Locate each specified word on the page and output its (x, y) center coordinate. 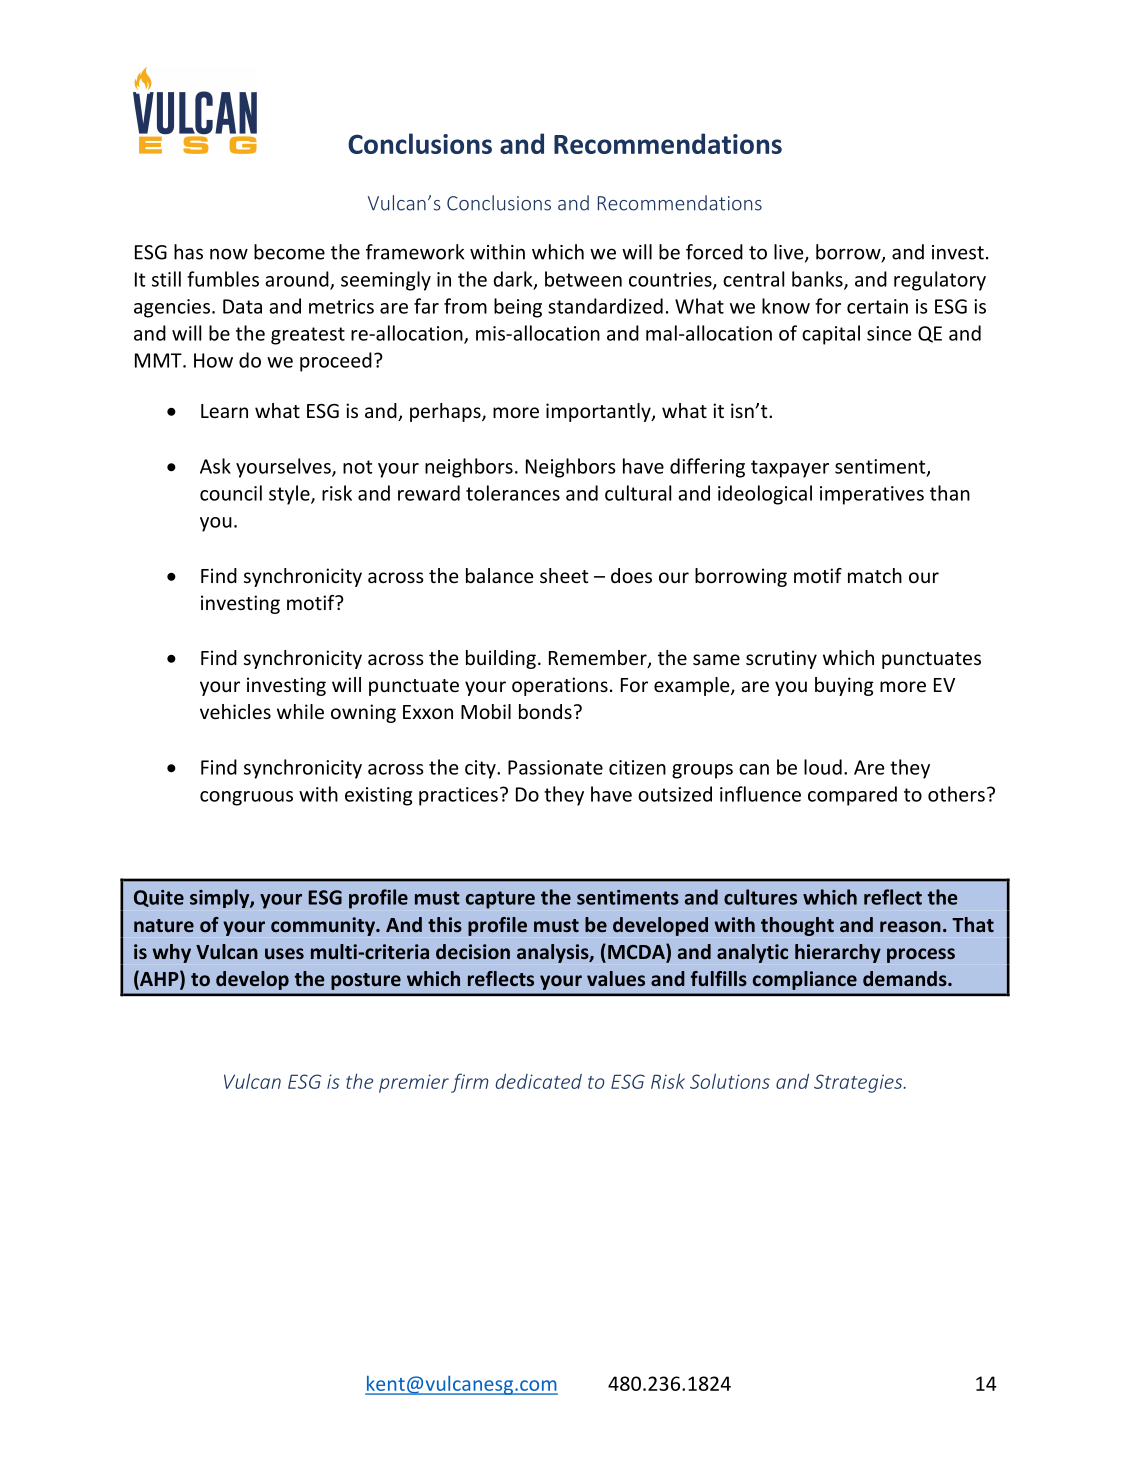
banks (818, 280)
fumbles (223, 279)
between (583, 279)
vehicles (235, 711)
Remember (599, 659)
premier (414, 1083)
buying (844, 686)
